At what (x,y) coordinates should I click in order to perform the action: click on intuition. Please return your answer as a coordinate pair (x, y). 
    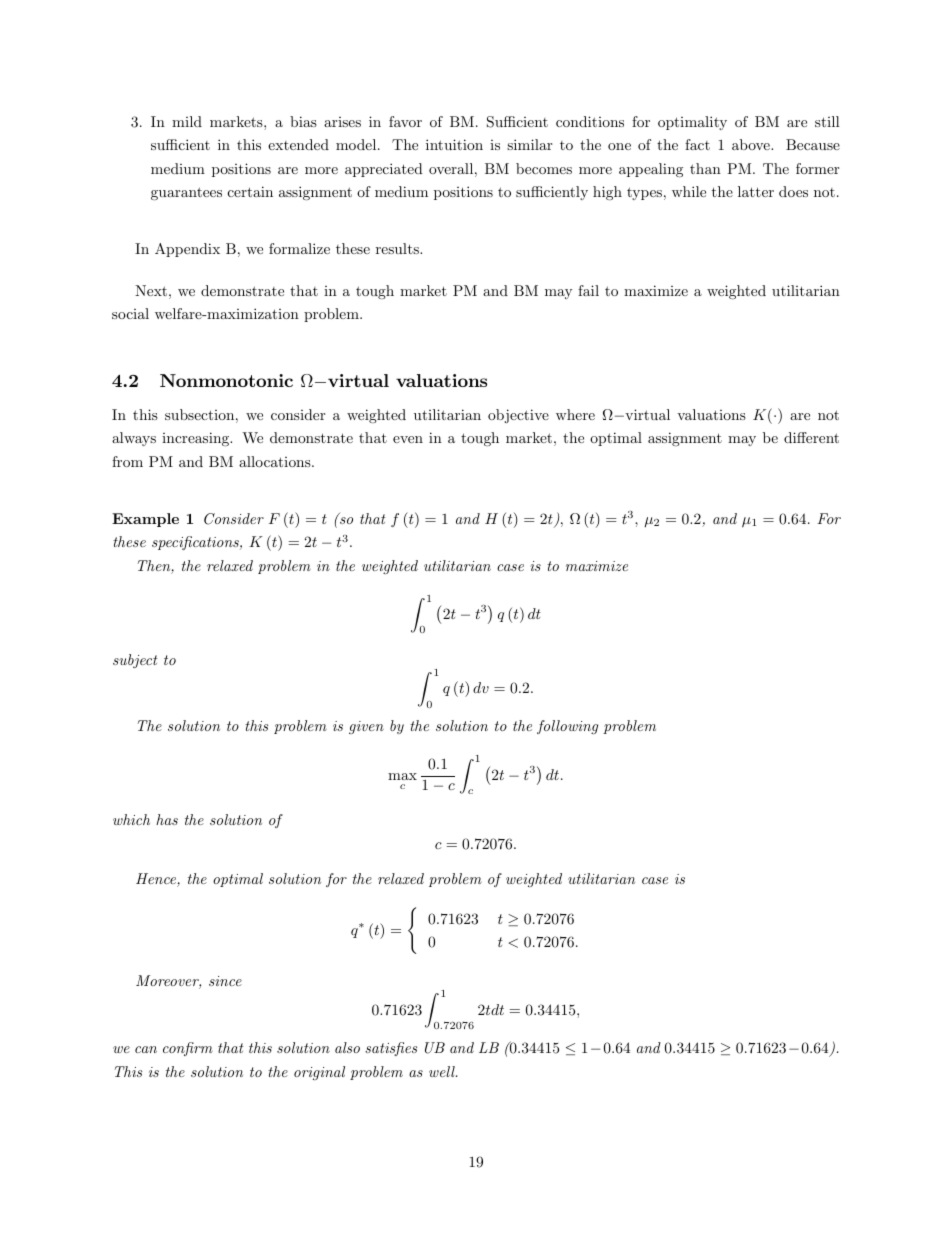
    Looking at the image, I should click on (454, 144).
